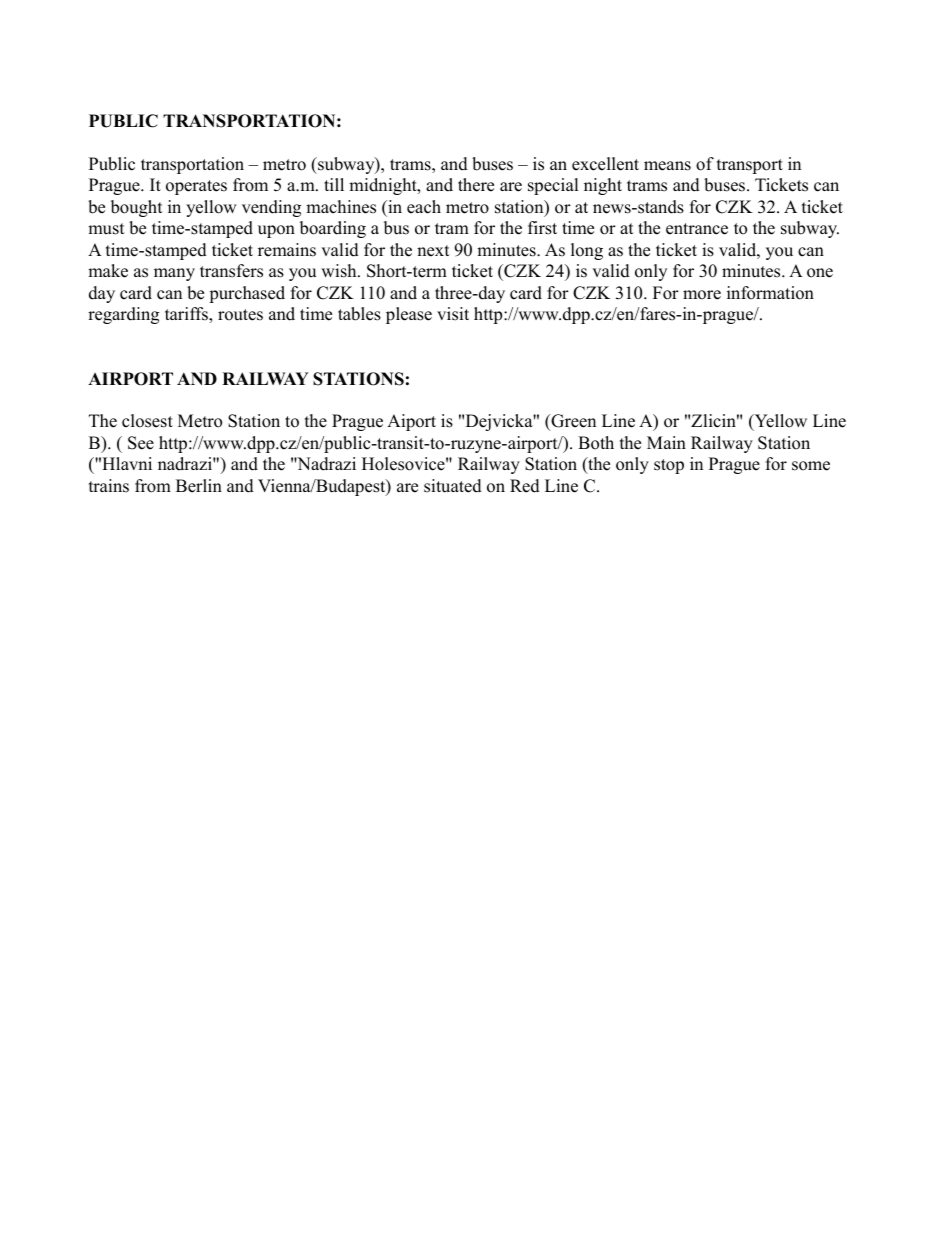 The image size is (952, 1233). I want to click on more, so click(702, 295).
